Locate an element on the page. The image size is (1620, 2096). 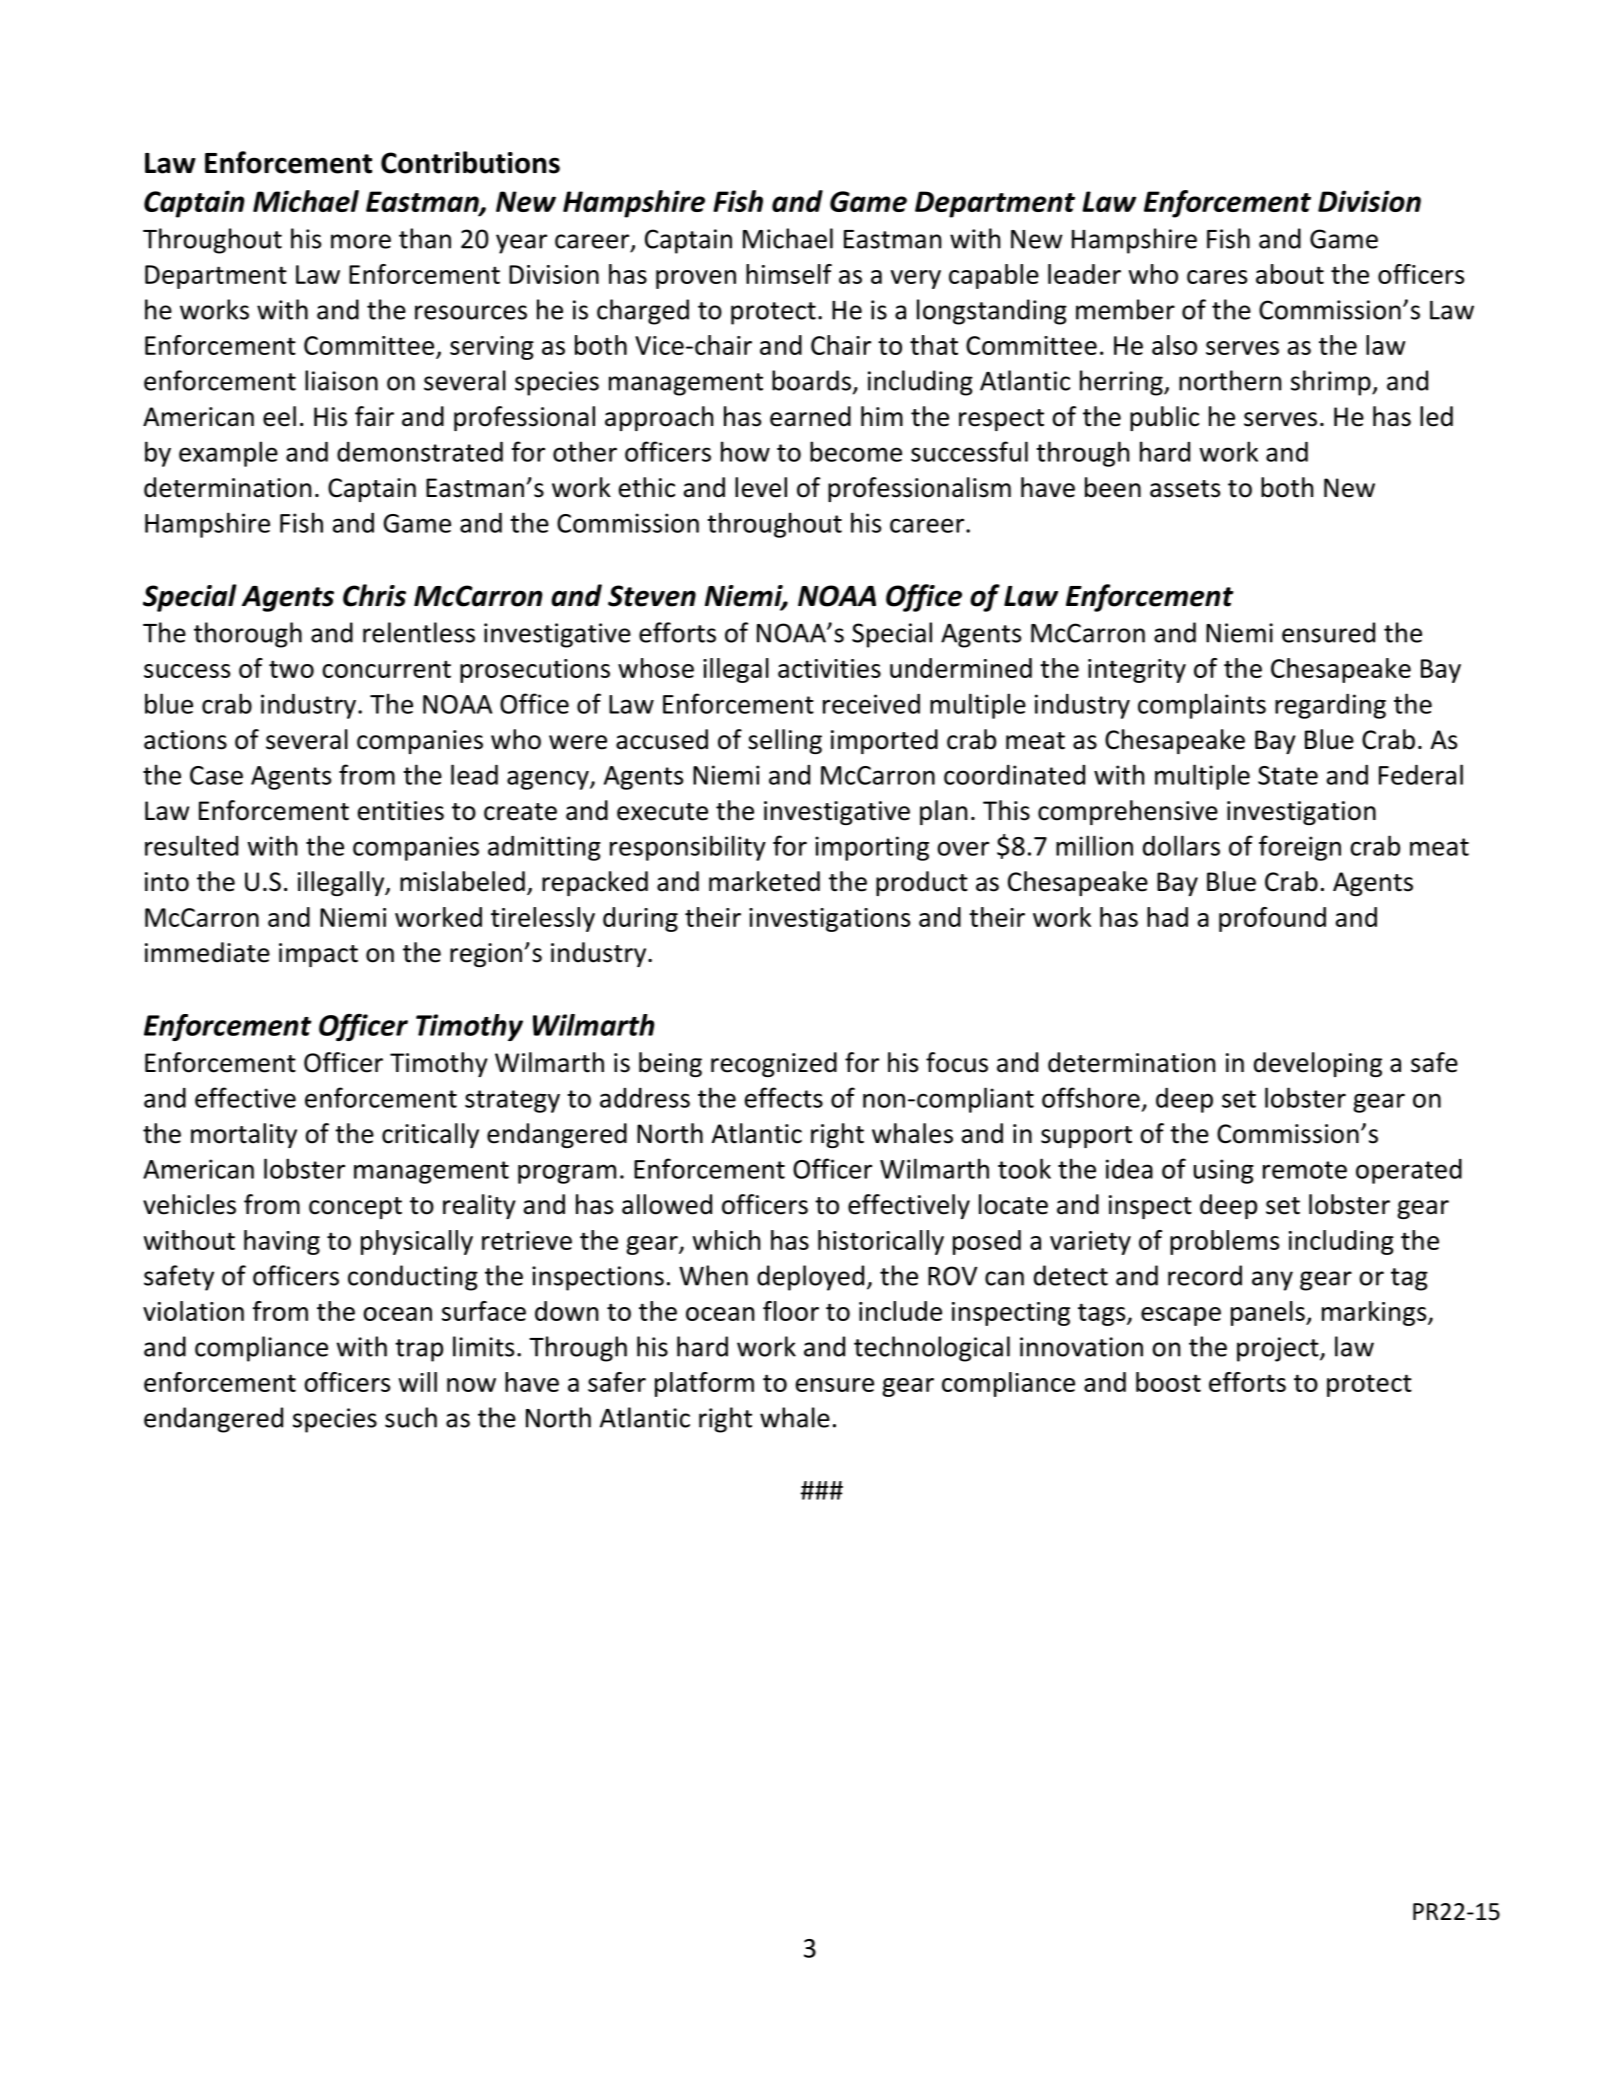
selling is located at coordinates (785, 741).
